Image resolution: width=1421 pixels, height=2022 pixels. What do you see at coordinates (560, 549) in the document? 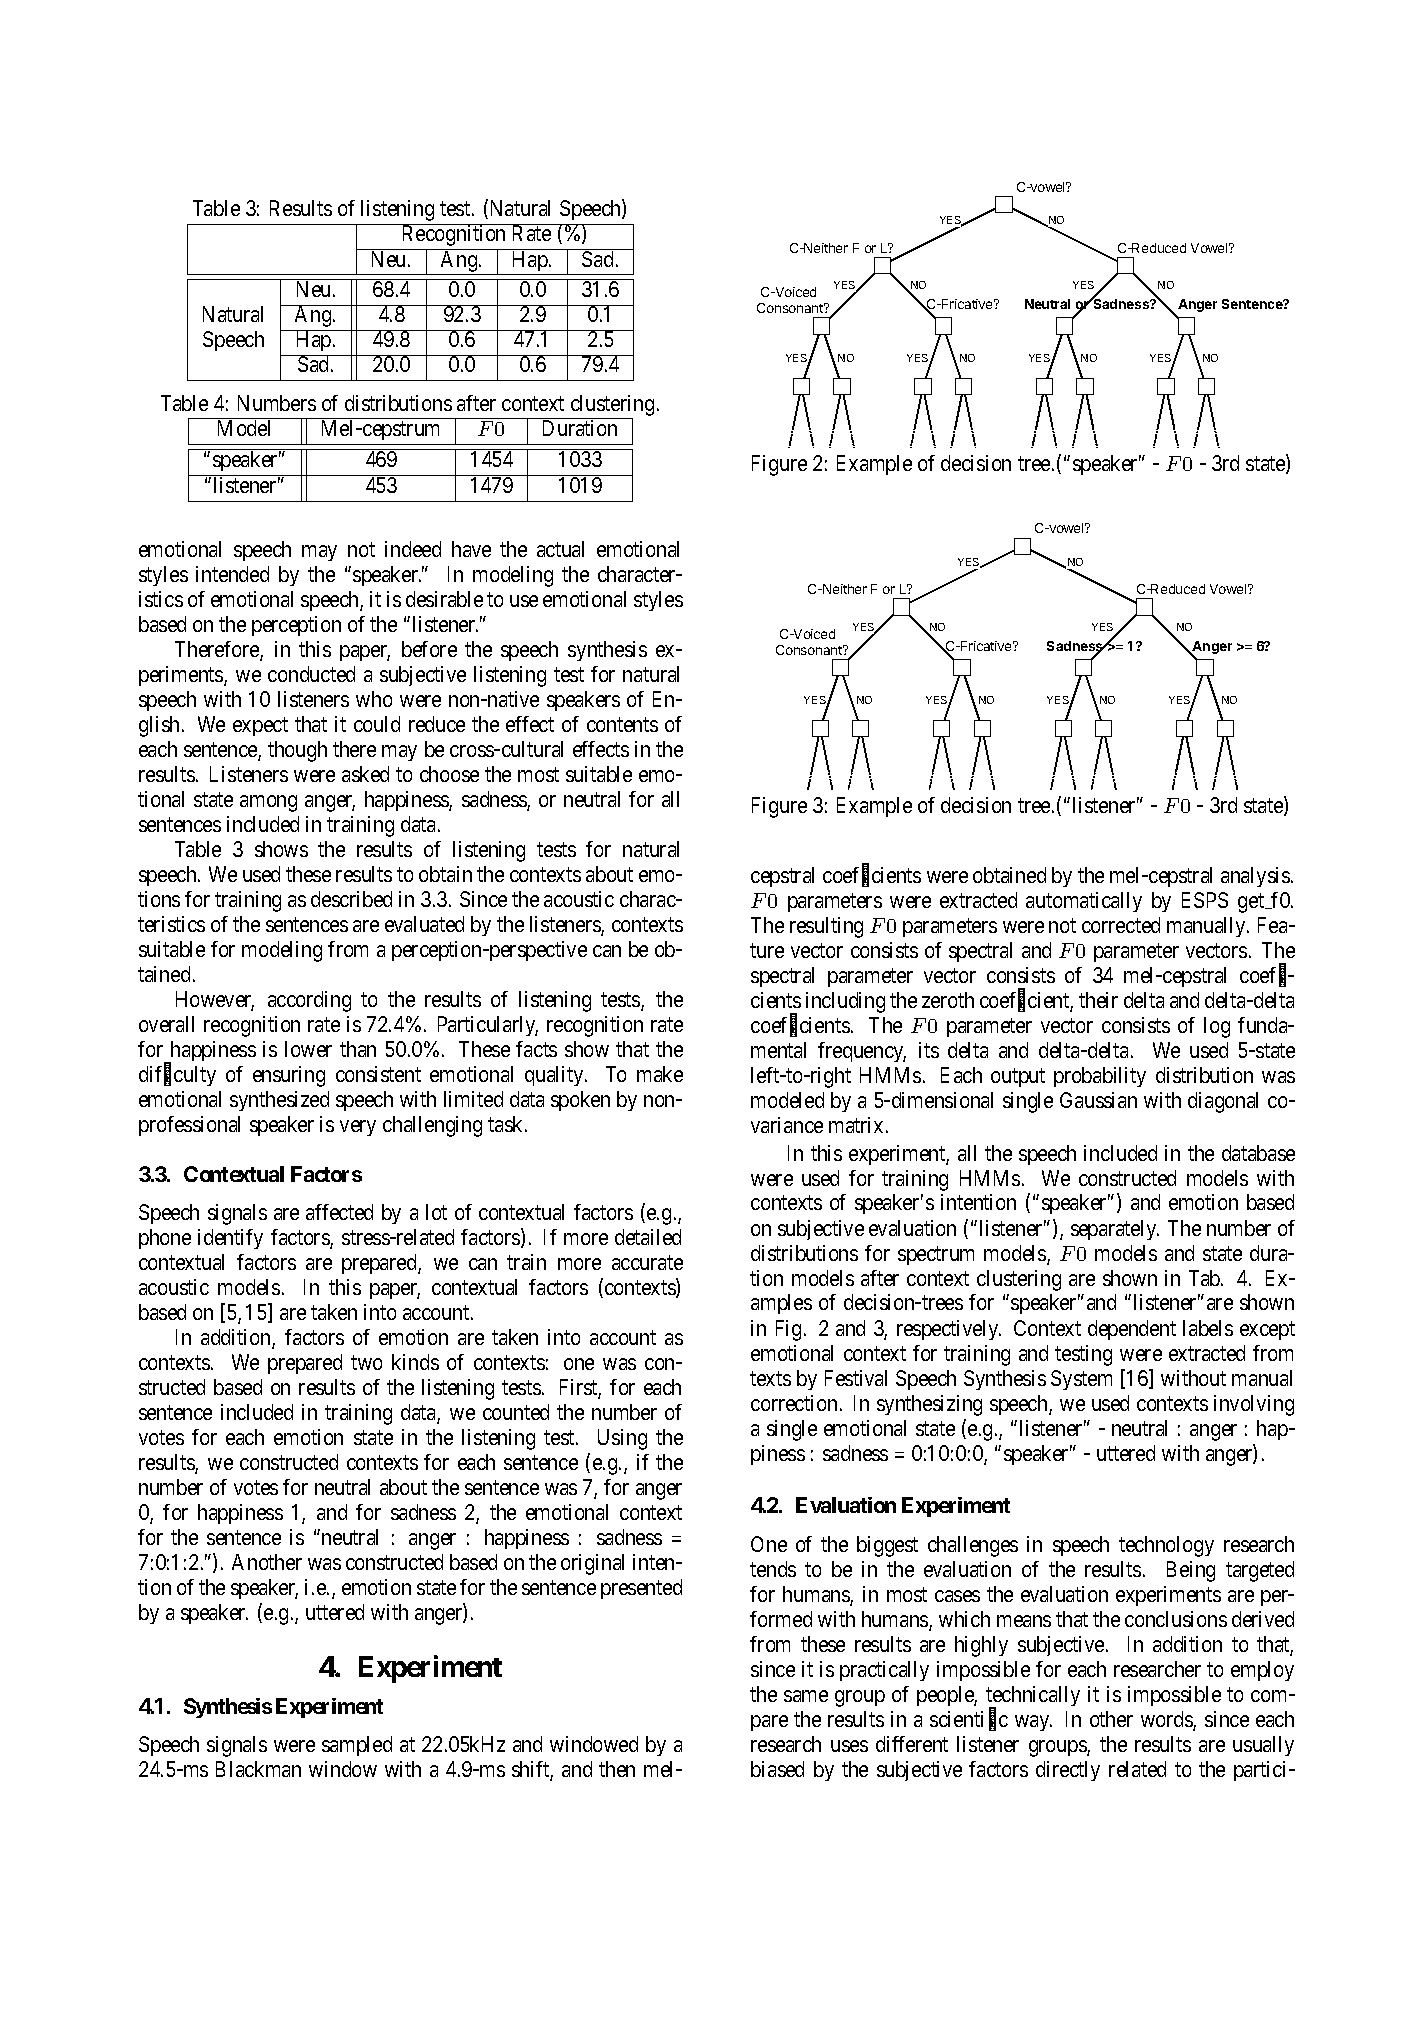
I see `actual` at bounding box center [560, 549].
